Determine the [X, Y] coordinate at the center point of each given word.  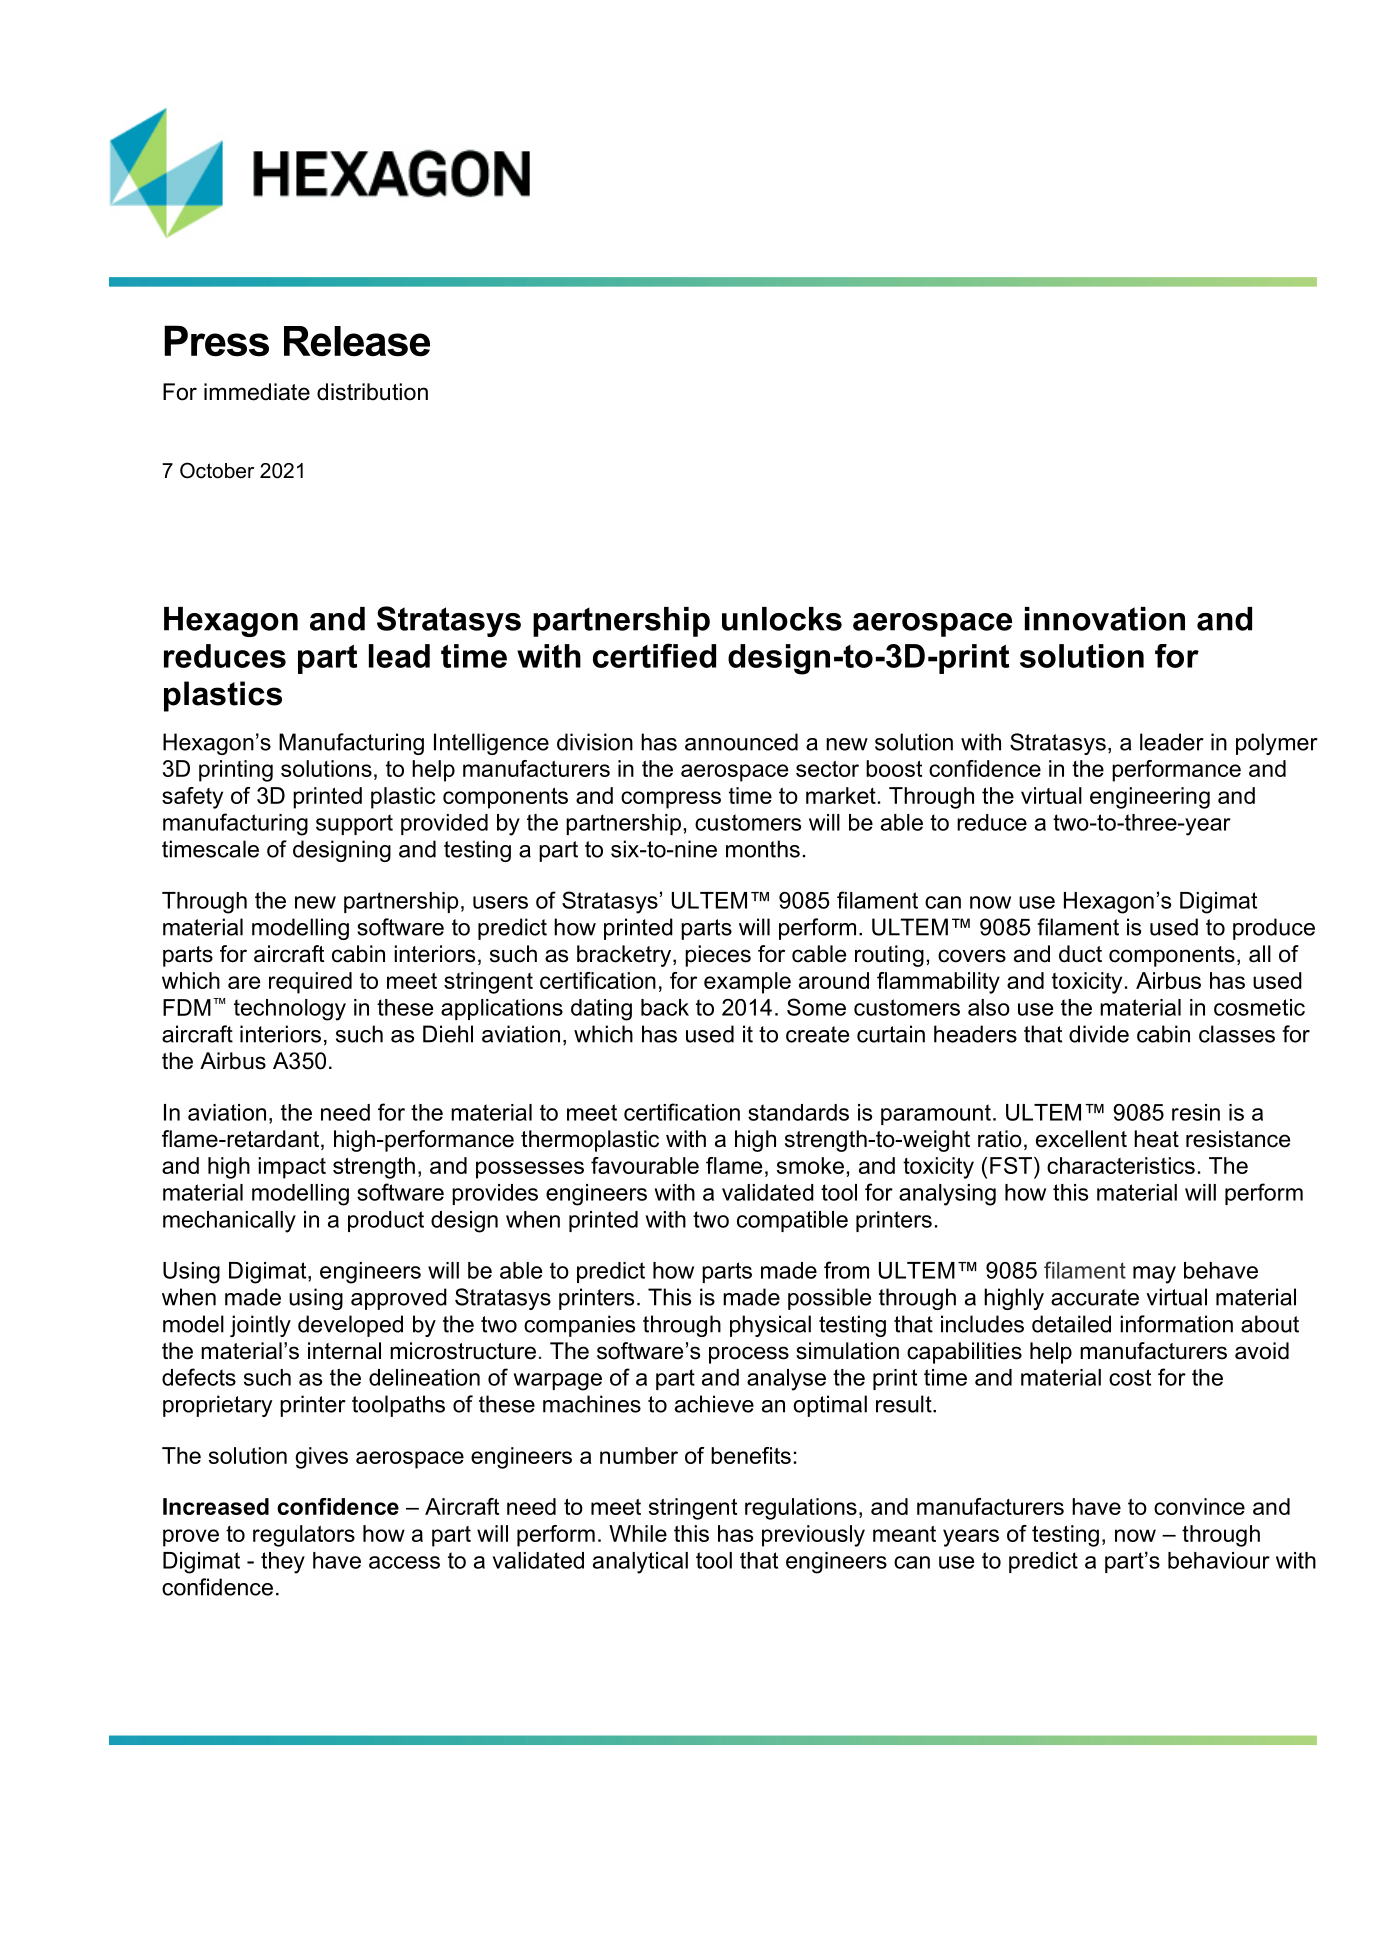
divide [1099, 1034]
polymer [1277, 744]
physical [770, 1326]
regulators [304, 1536]
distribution [372, 392]
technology [290, 1010]
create [817, 1034]
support [354, 824]
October [217, 470]
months [763, 849]
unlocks [782, 619]
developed [350, 1326]
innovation [1105, 619]
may [1154, 1275]
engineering [1150, 798]
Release [357, 341]
